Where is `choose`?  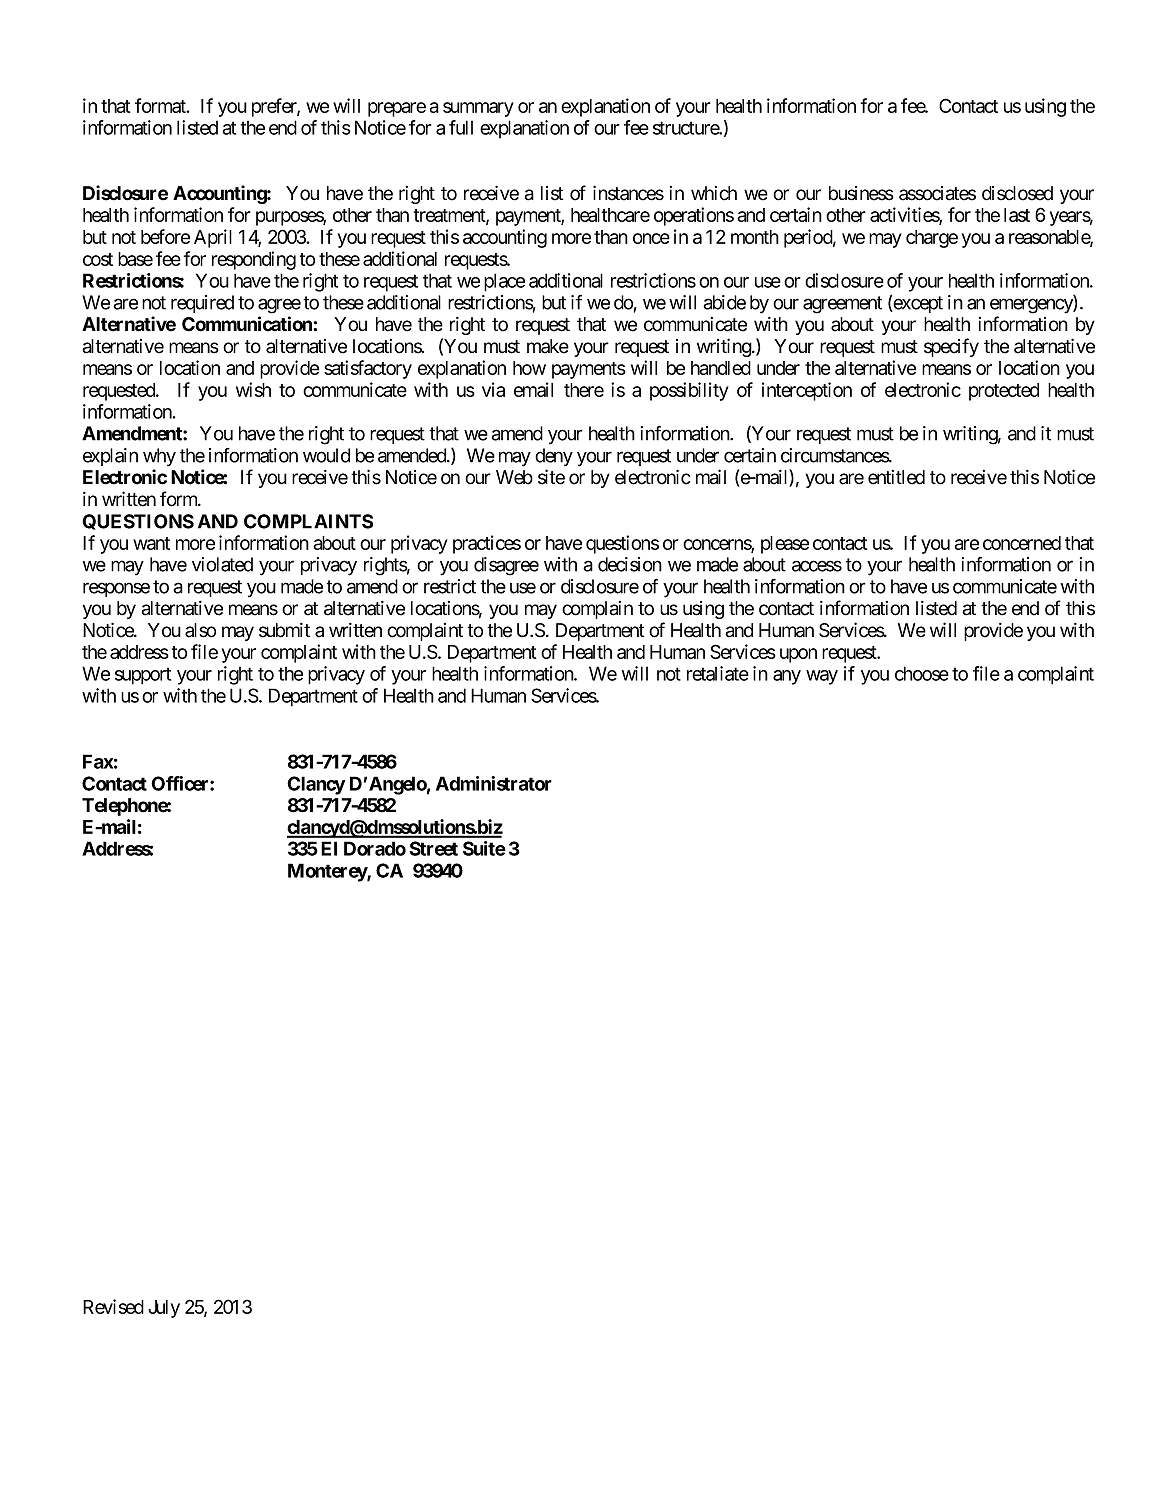
choose is located at coordinates (922, 673).
